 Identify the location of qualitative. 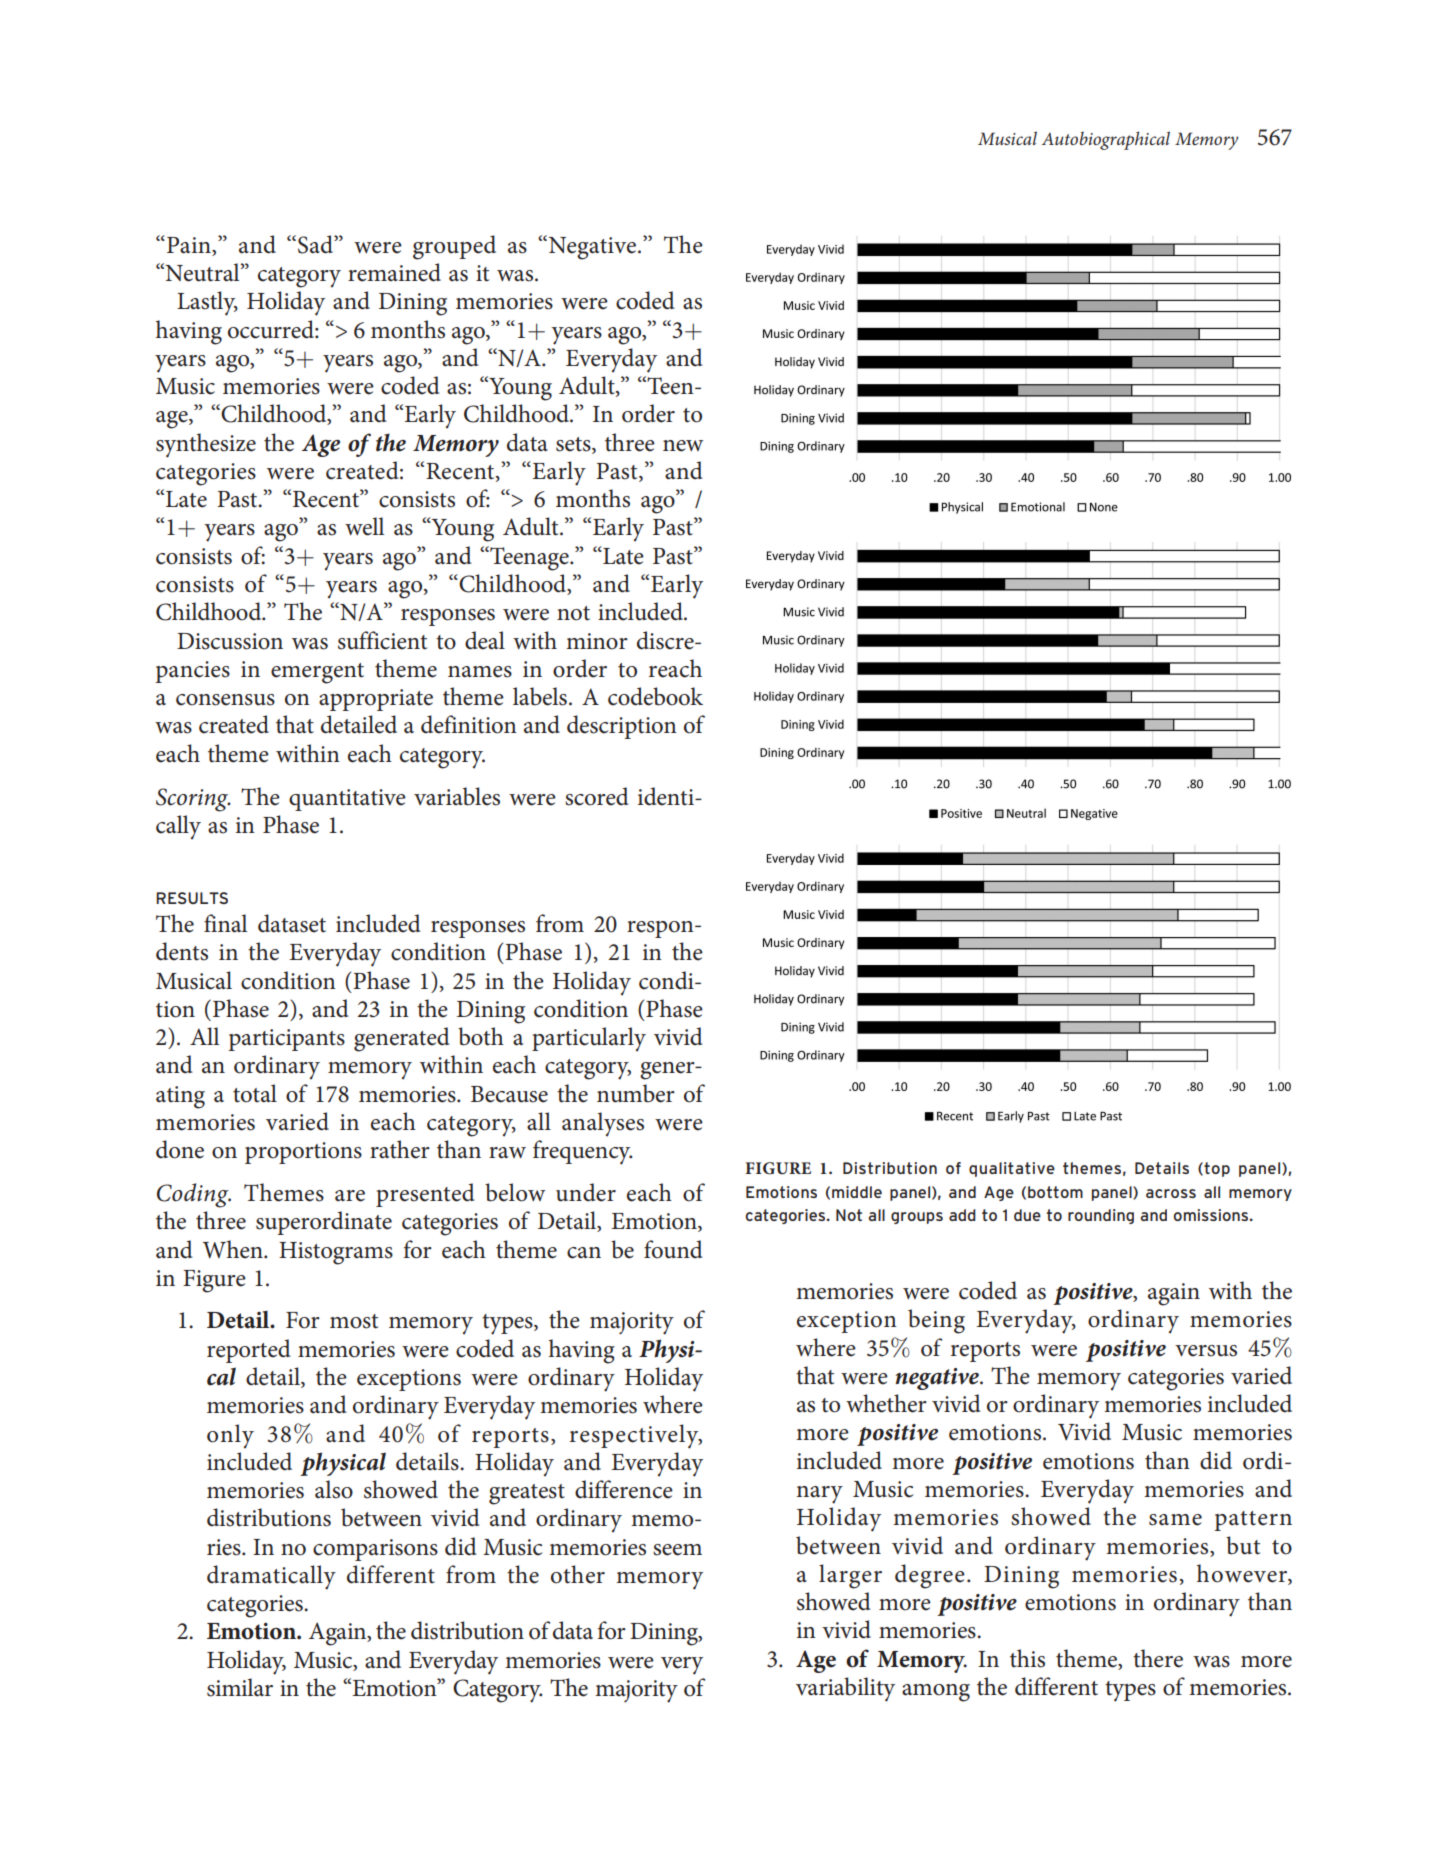
(1012, 1169).
